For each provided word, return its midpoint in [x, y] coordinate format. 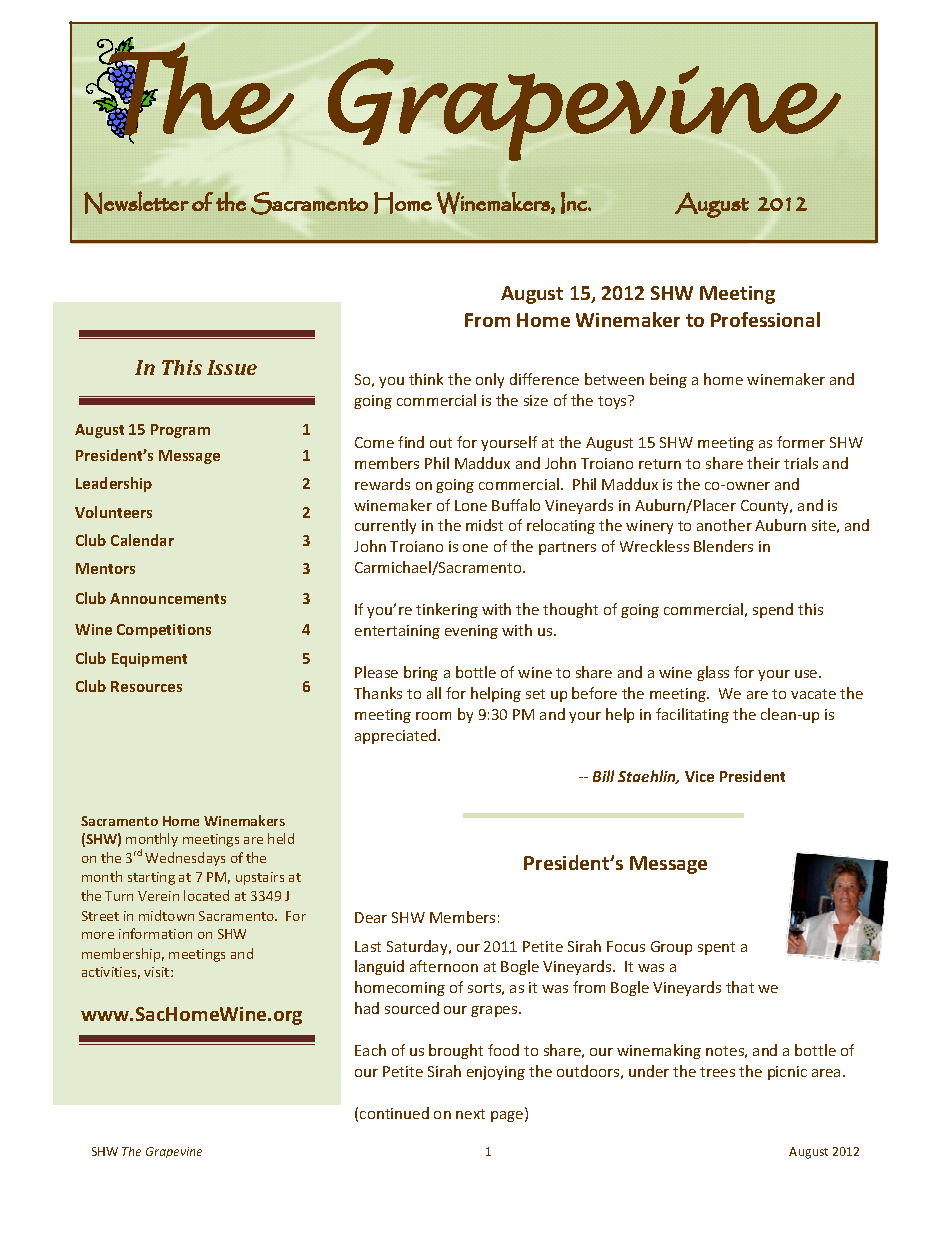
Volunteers [113, 512]
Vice [699, 776]
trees [717, 1072]
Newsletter [136, 202]
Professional [765, 319]
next [470, 1114]
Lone [471, 505]
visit [158, 972]
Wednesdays [185, 859]
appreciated [397, 736]
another [724, 525]
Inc [575, 203]
